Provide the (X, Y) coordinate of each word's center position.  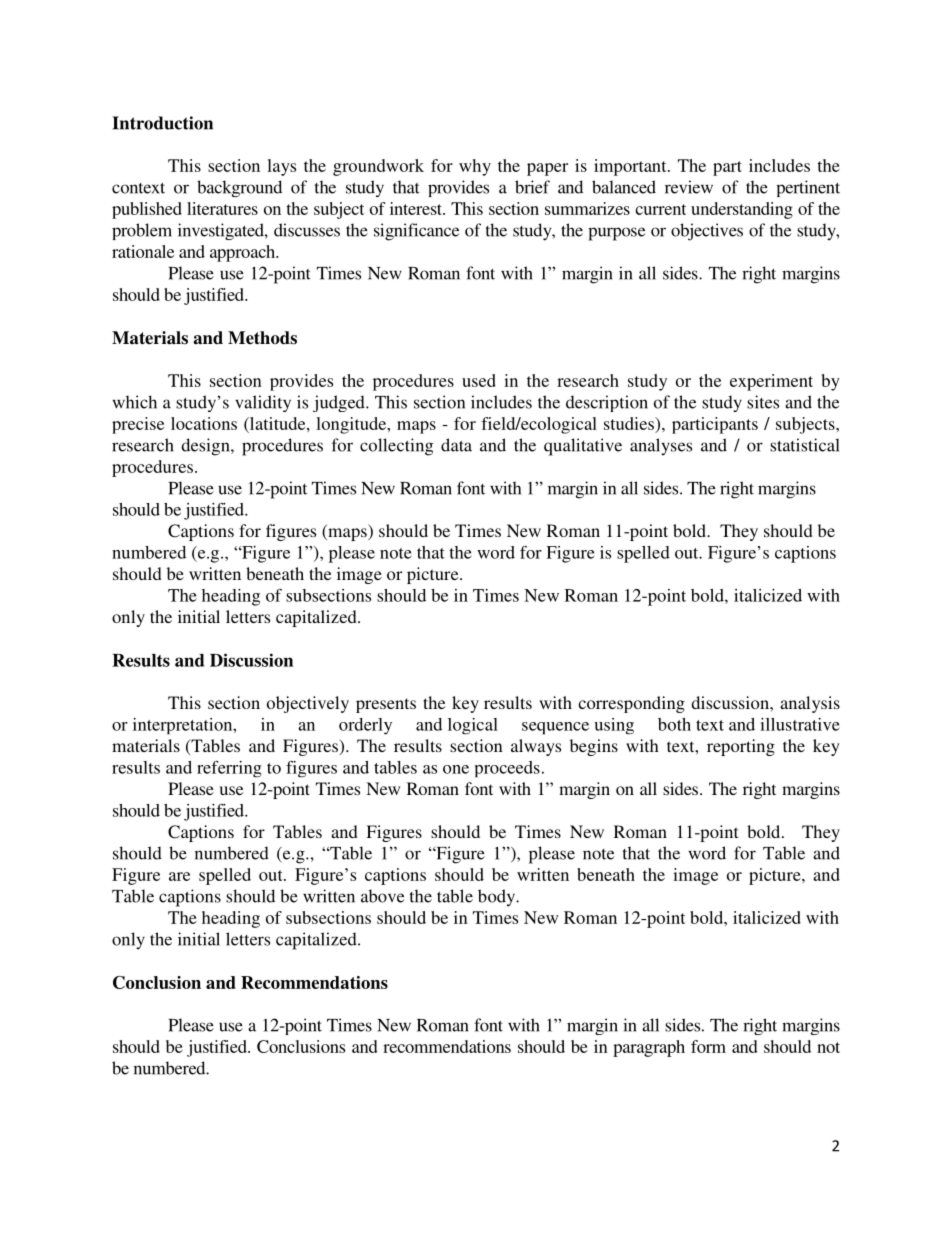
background (239, 188)
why (475, 167)
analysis (810, 704)
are (179, 876)
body (498, 898)
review (689, 187)
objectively (308, 704)
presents (386, 705)
